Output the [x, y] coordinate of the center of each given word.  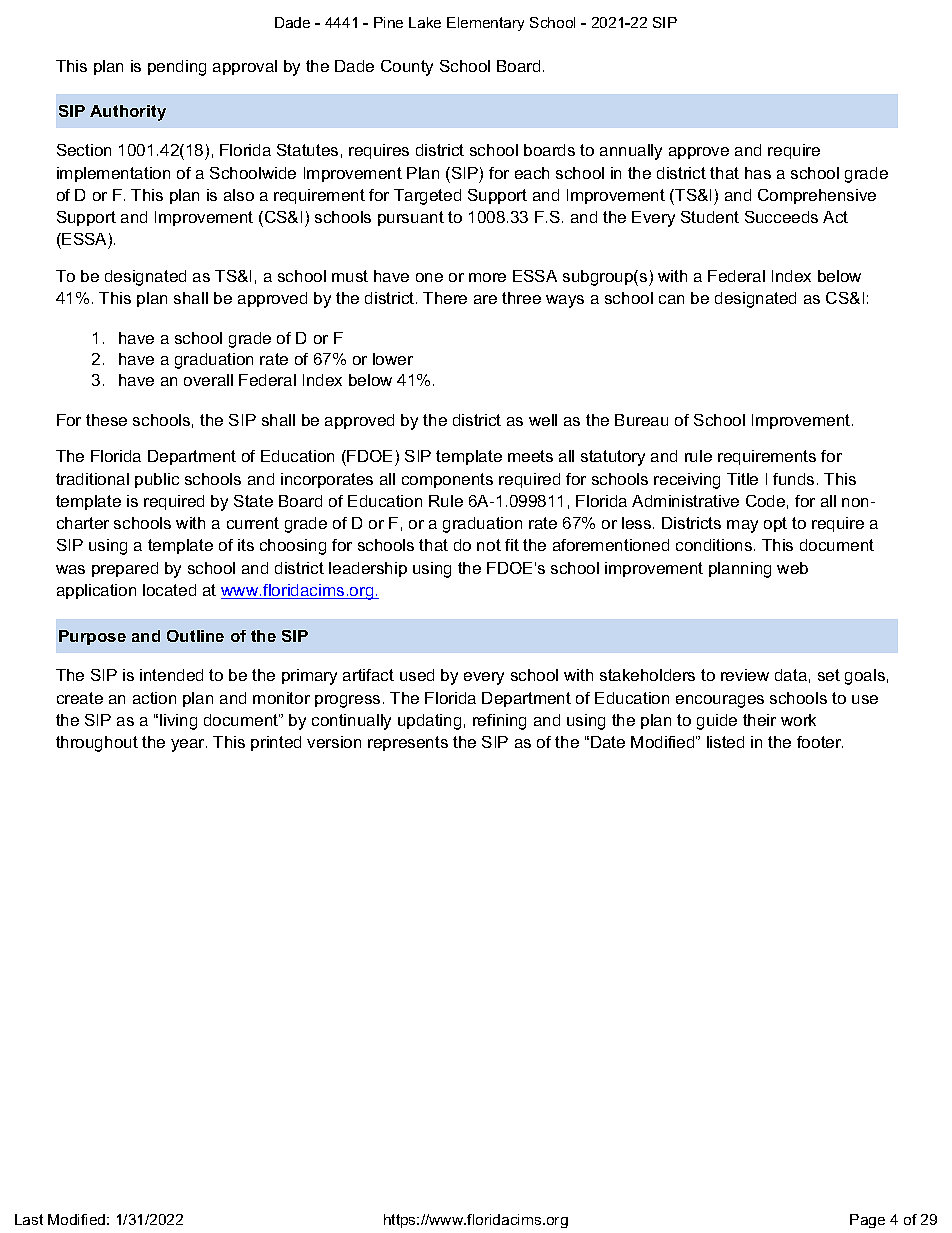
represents [408, 743]
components [447, 480]
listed [725, 742]
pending [177, 68]
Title [742, 479]
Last [29, 1219]
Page [867, 1221]
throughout [97, 744]
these [106, 420]
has [758, 173]
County [407, 68]
